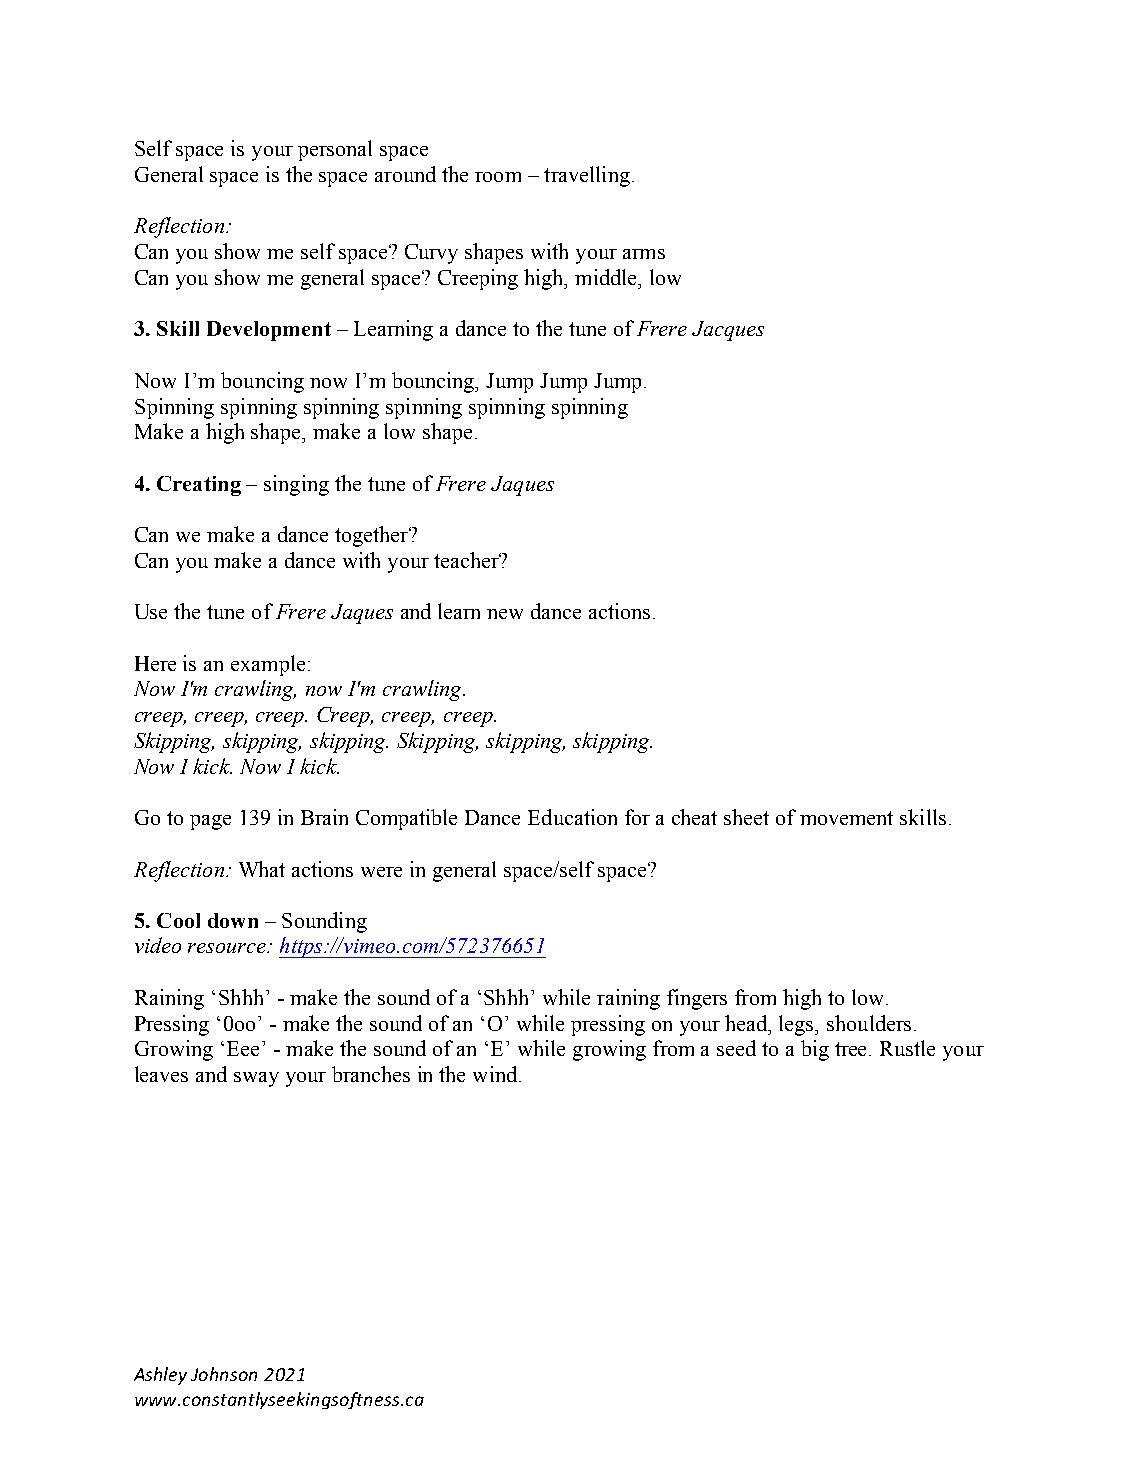 The image size is (1140, 1476). What do you see at coordinates (210, 822) in the screenshot?
I see `page` at bounding box center [210, 822].
